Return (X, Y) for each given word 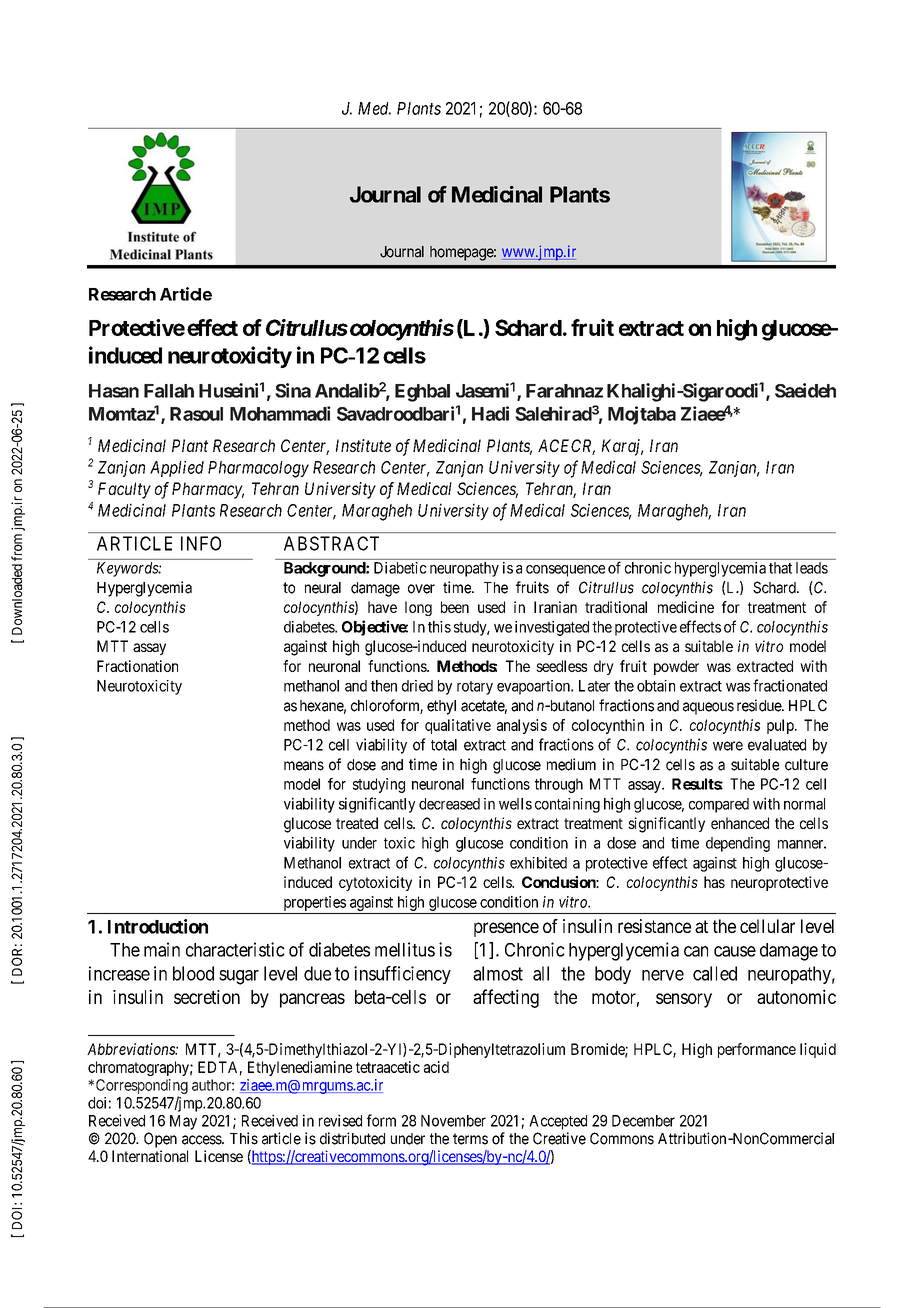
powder (676, 667)
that (780, 568)
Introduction (158, 926)
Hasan (114, 391)
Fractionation (137, 666)
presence (506, 929)
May (183, 1122)
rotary (475, 688)
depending (738, 844)
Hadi (490, 413)
